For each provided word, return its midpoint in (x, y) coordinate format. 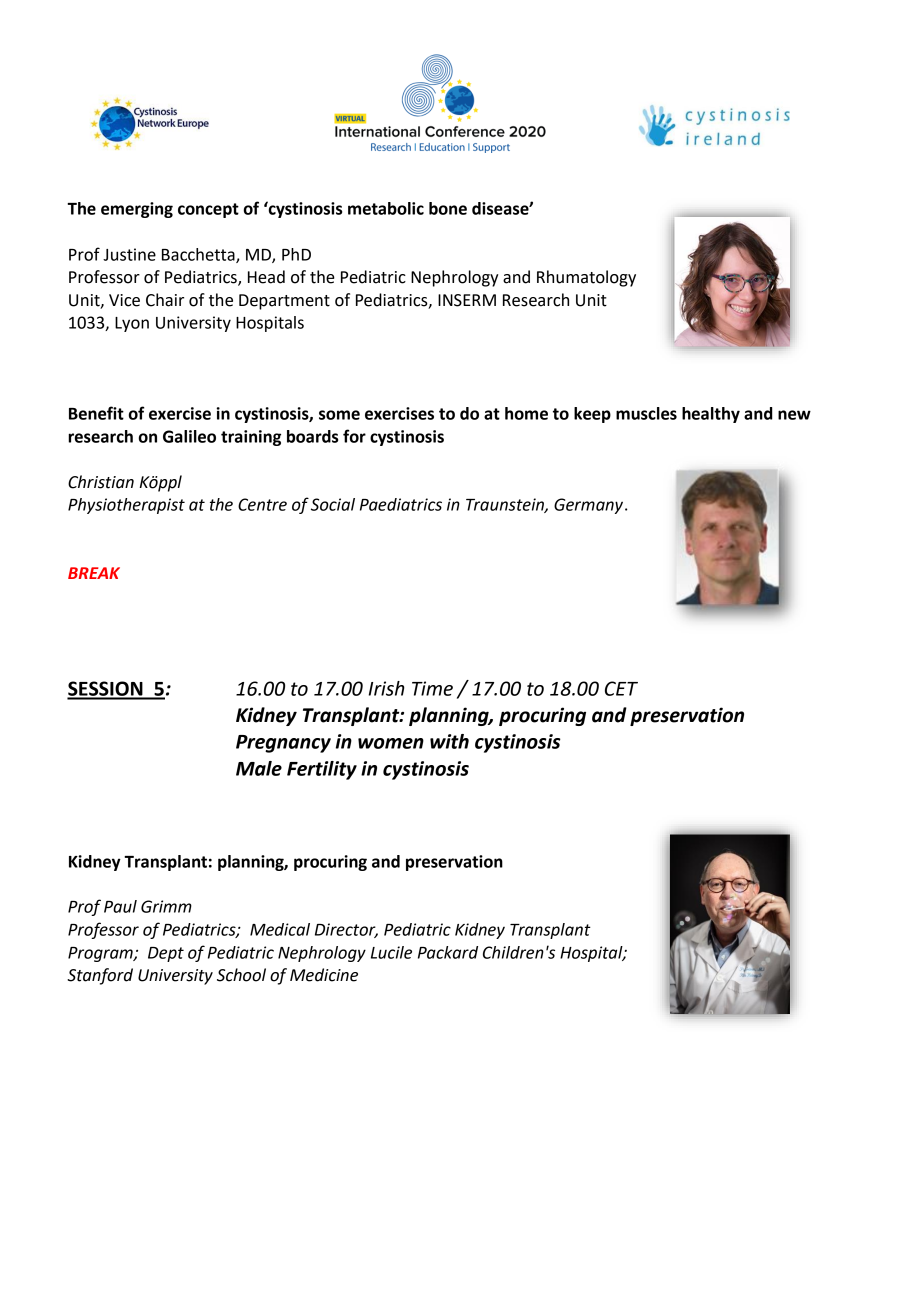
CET (621, 688)
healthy (711, 415)
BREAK (94, 573)
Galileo (189, 436)
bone (448, 208)
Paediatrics (401, 504)
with (449, 741)
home (526, 413)
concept (208, 210)
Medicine (324, 975)
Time (432, 688)
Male (259, 768)
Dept (166, 954)
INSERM (467, 300)
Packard (448, 952)
